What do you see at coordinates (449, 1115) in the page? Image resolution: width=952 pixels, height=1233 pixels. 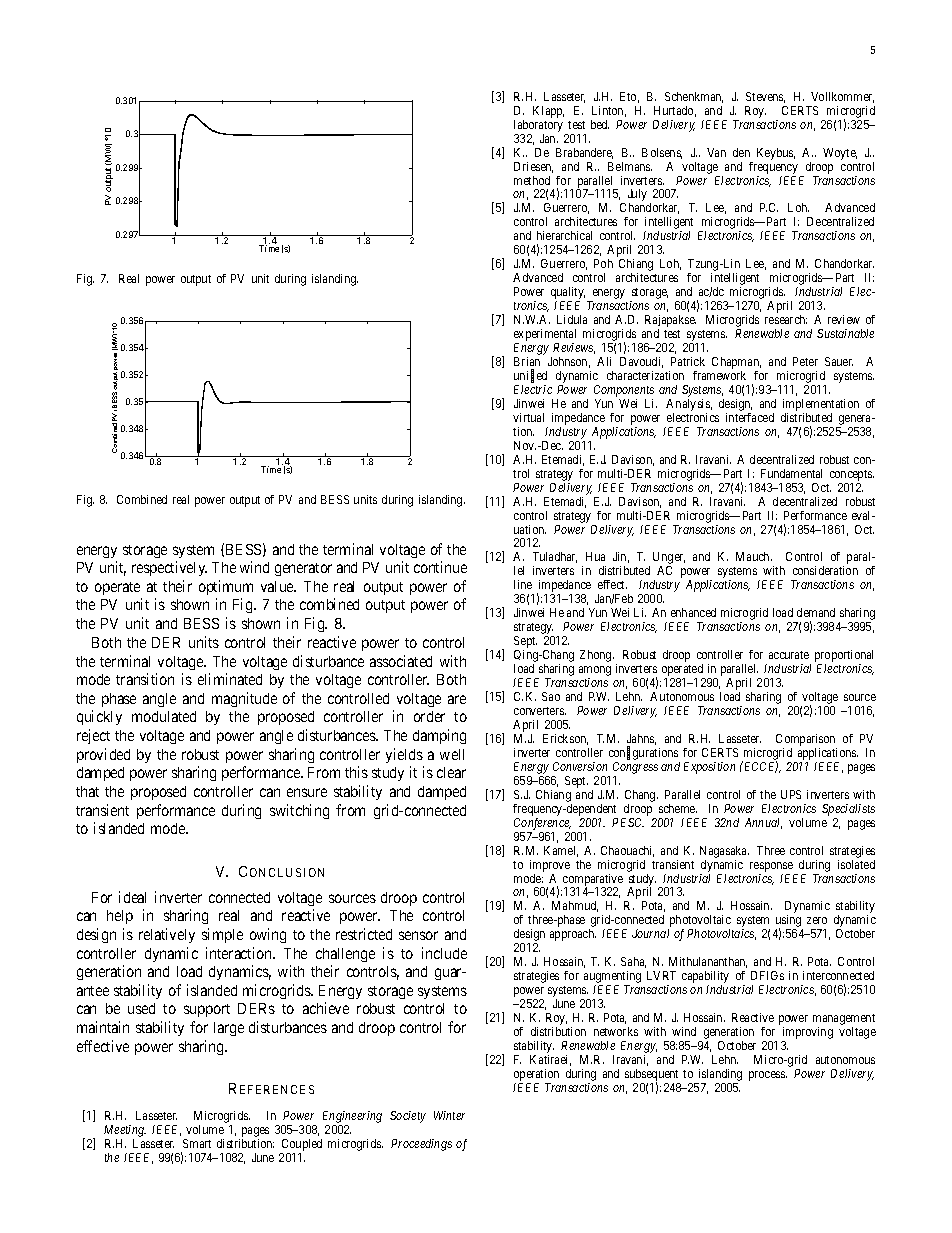 I see `Winter` at bounding box center [449, 1115].
